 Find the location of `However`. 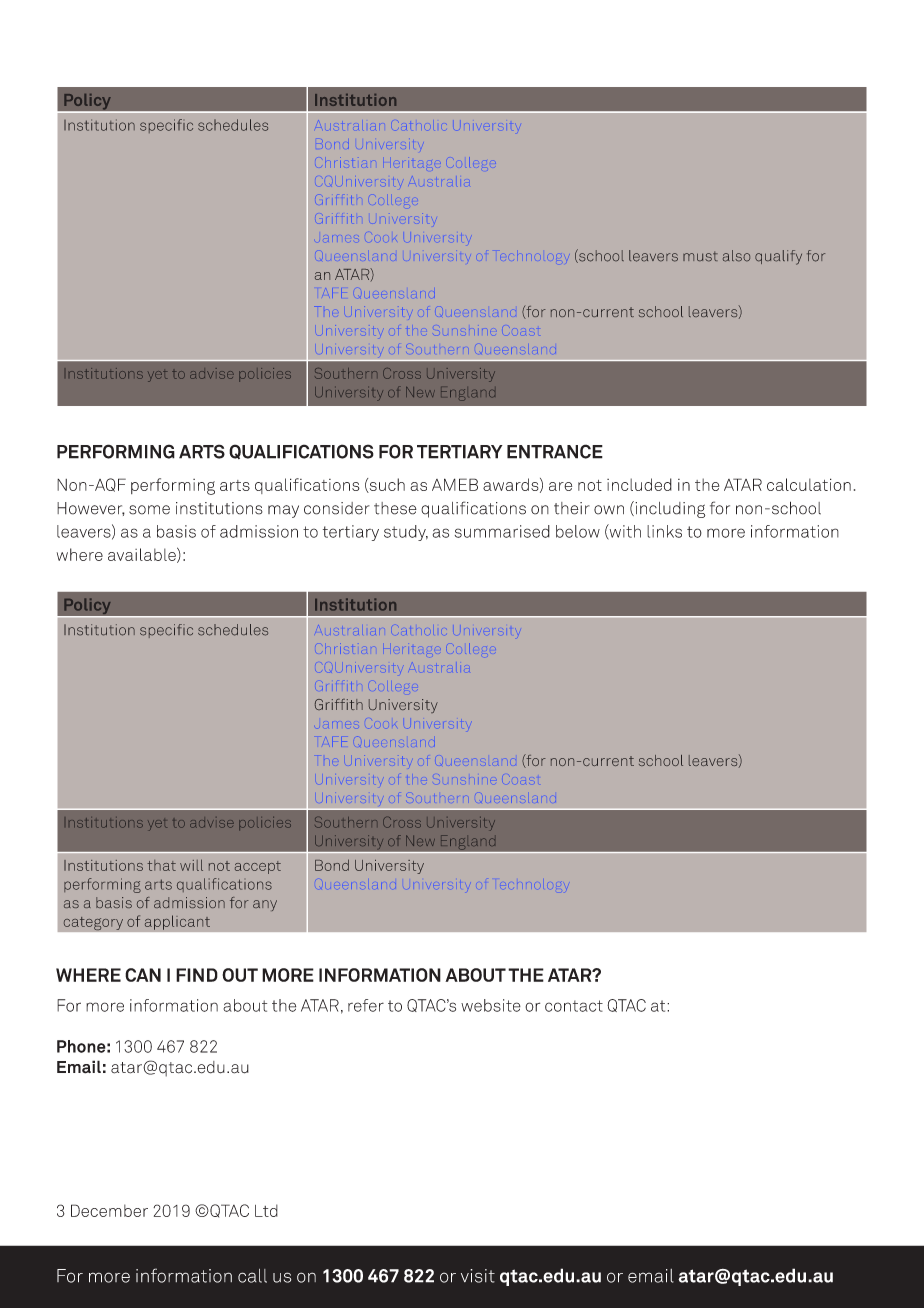

However is located at coordinates (91, 509).
